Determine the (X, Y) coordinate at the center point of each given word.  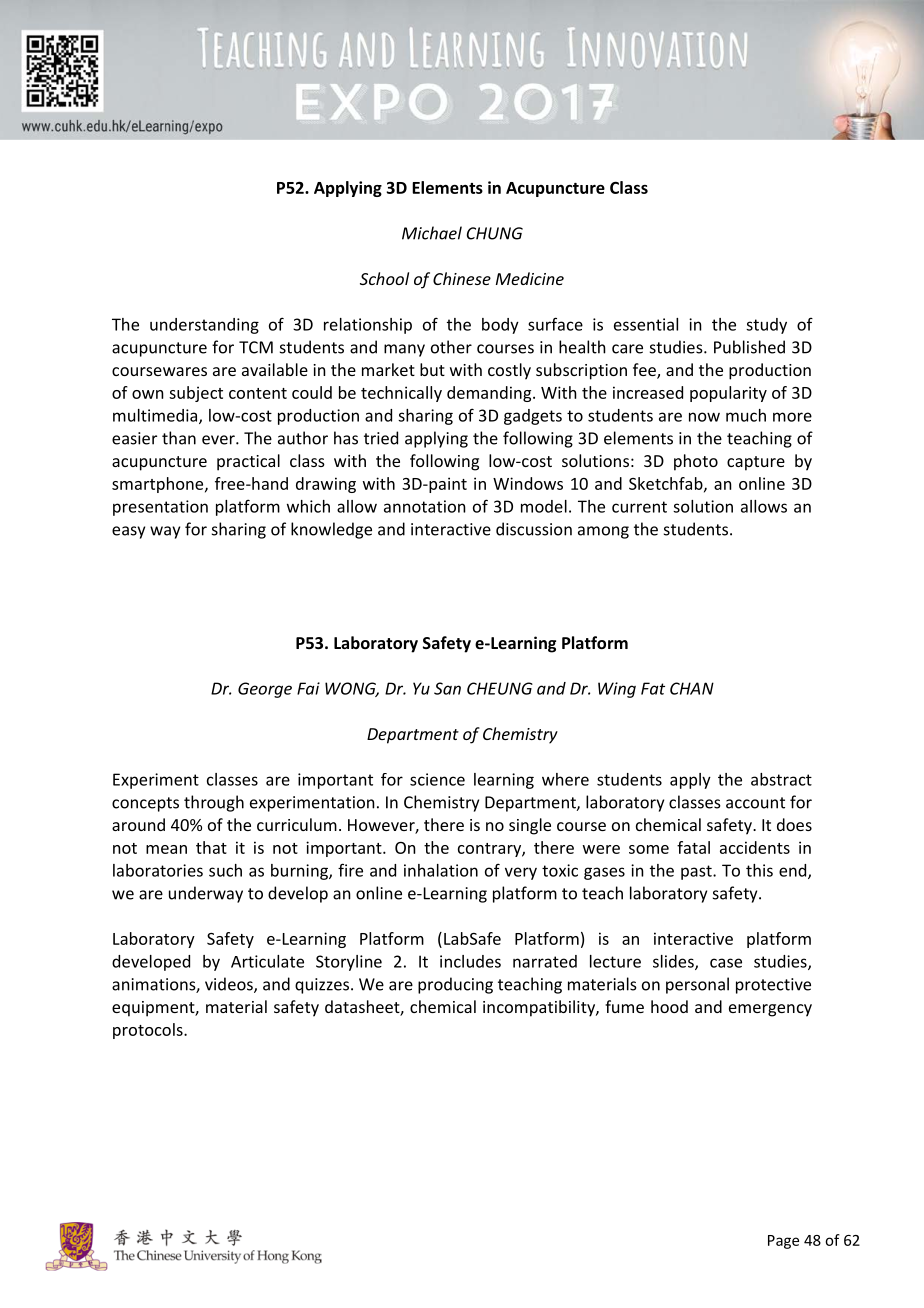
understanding (204, 326)
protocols (149, 1031)
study (766, 326)
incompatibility (540, 1008)
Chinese (462, 278)
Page (783, 1242)
